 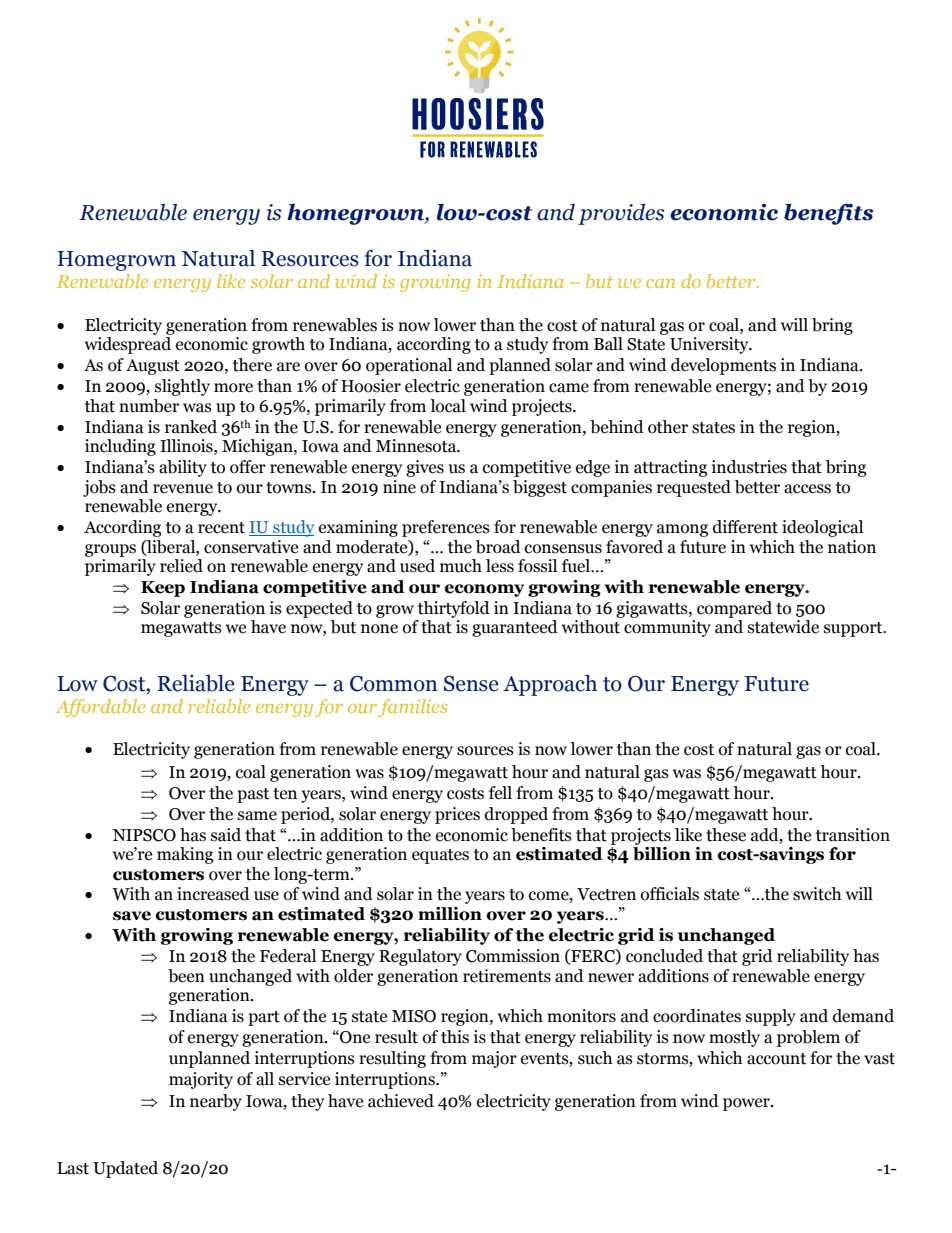 What do you see at coordinates (854, 629) in the screenshot?
I see `support` at bounding box center [854, 629].
